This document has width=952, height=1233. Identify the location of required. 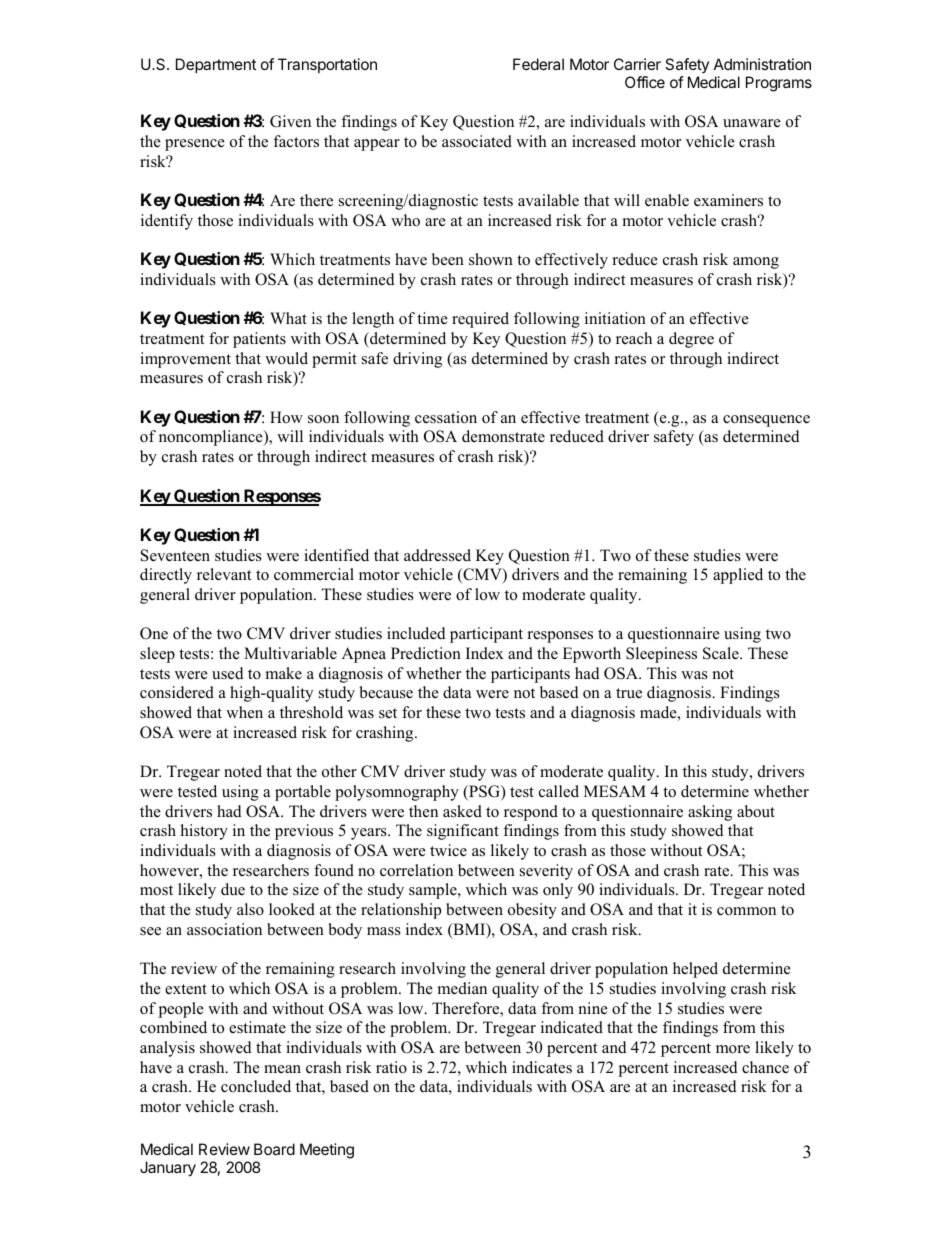
(480, 320).
